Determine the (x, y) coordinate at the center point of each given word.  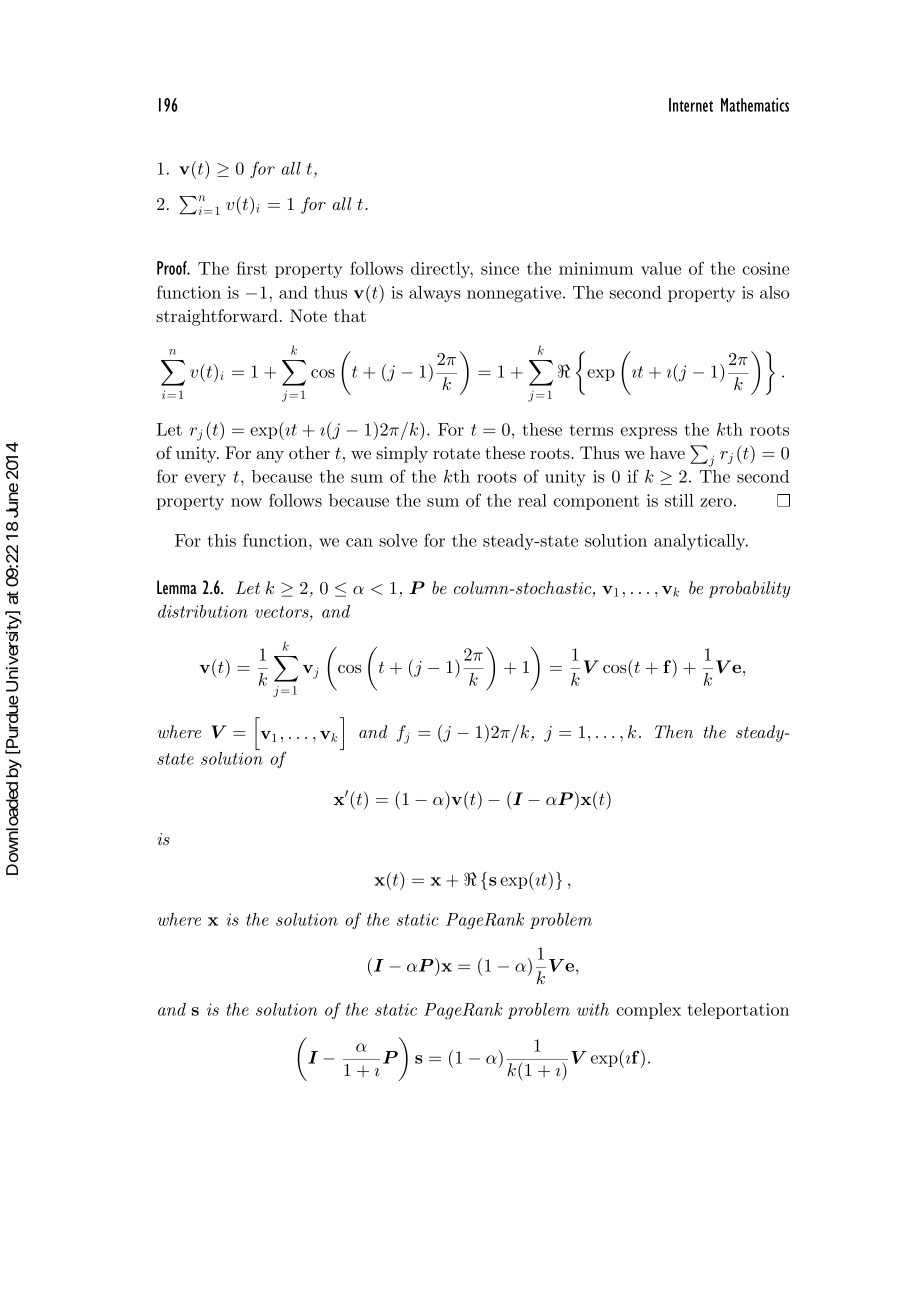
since (500, 268)
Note (308, 315)
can (359, 542)
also (774, 292)
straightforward (217, 317)
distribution (203, 611)
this (222, 540)
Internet (691, 105)
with (593, 1009)
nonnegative (515, 294)
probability (749, 589)
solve (398, 540)
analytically (701, 542)
